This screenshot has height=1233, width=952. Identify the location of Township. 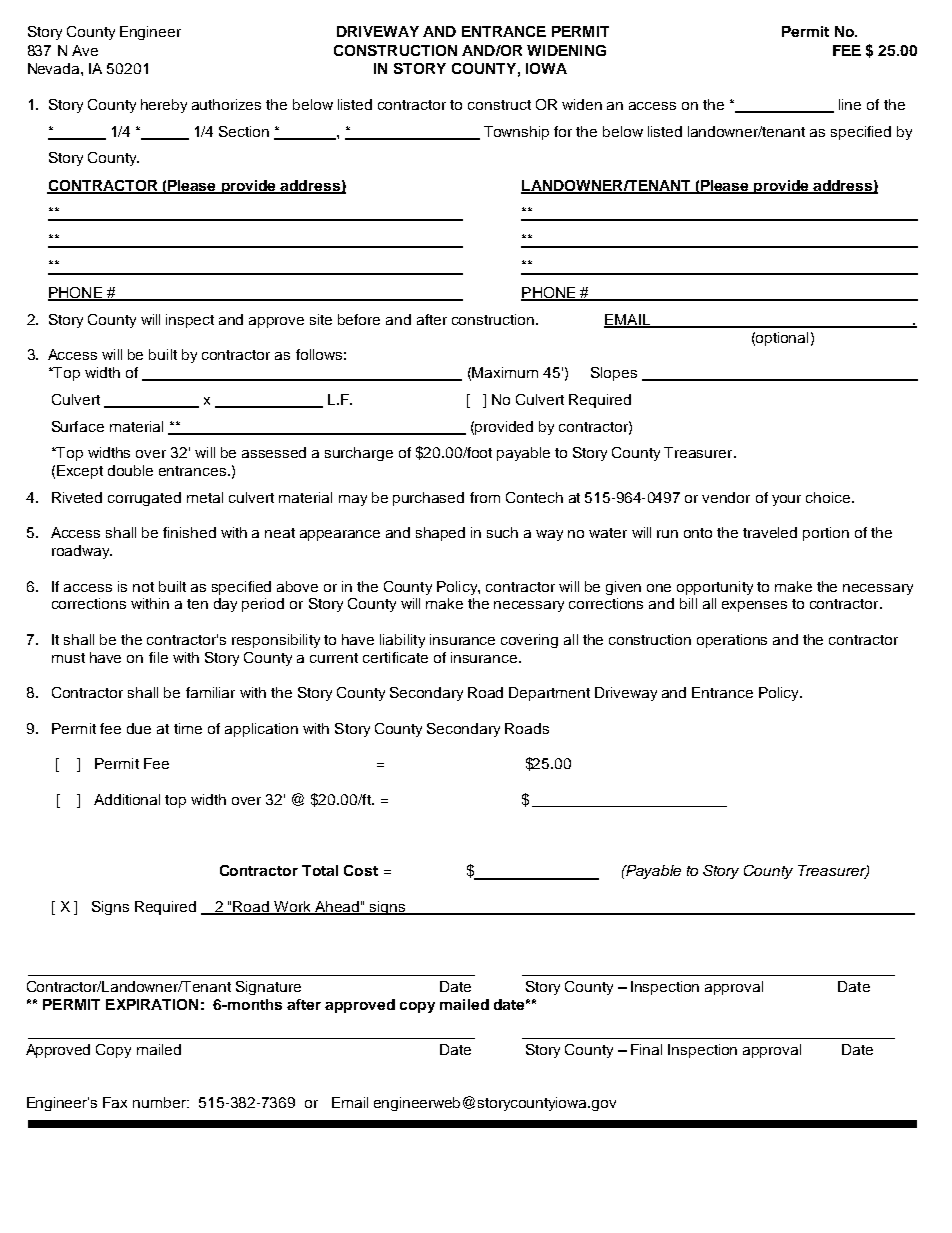
(516, 133).
